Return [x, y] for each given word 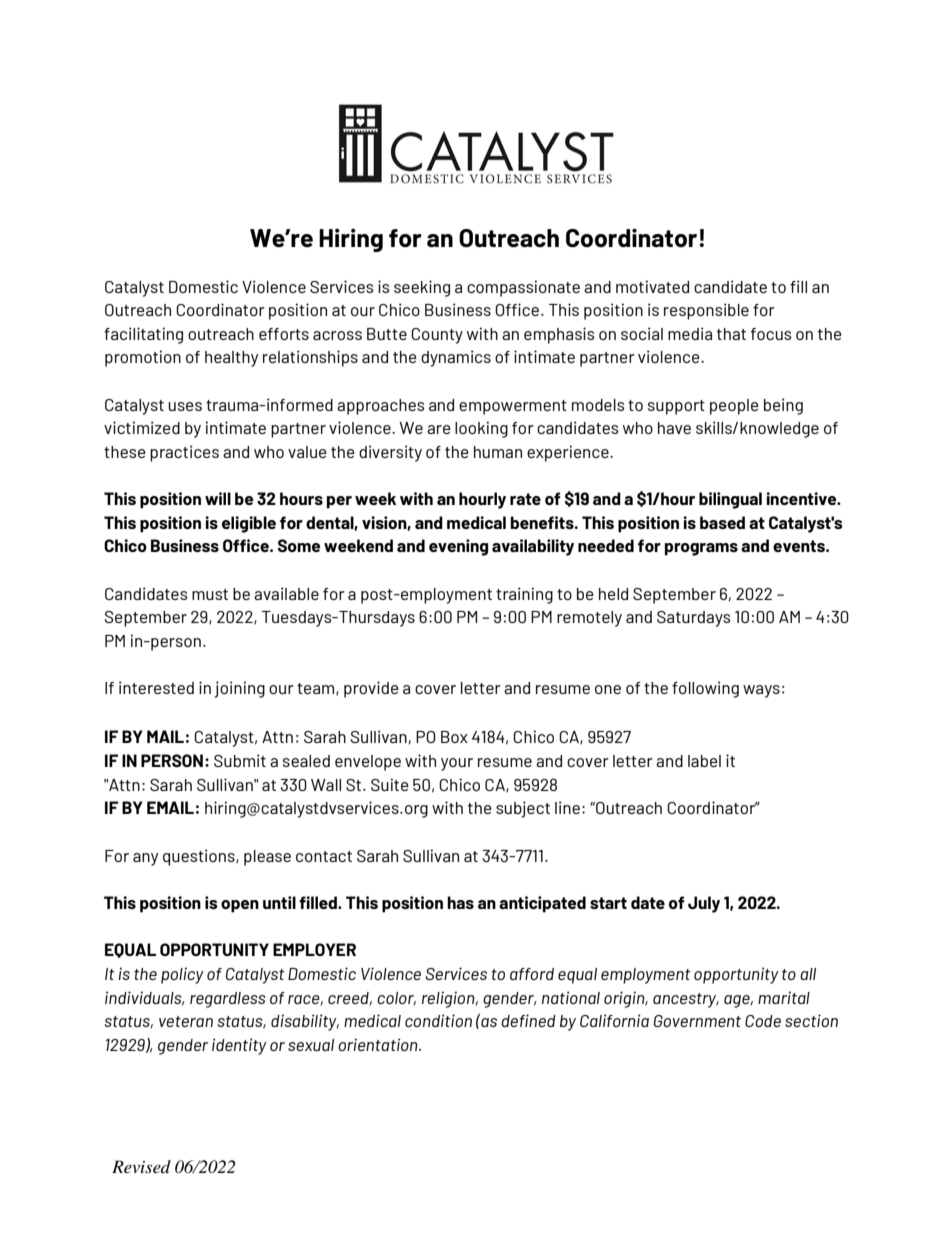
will [218, 498]
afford [532, 974]
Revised [141, 1166]
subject [523, 809]
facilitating [143, 335]
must [210, 594]
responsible [706, 311]
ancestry [686, 1000]
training [524, 595]
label [704, 761]
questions [200, 857]
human [498, 452]
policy [182, 975]
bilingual [730, 500]
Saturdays [693, 619]
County [437, 336]
